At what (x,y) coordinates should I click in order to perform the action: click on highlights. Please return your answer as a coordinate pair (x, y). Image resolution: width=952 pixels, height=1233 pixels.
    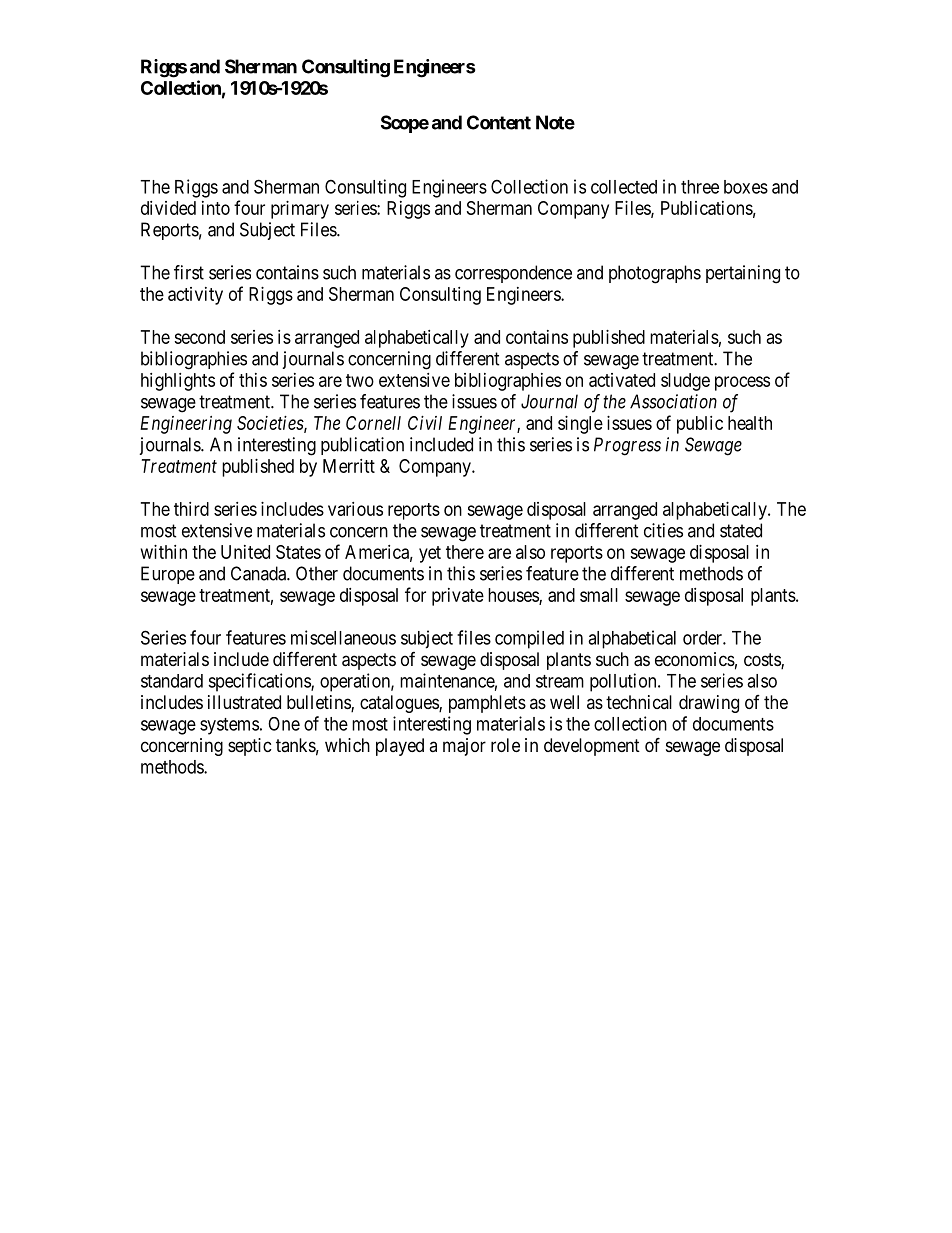
    Looking at the image, I should click on (178, 382).
